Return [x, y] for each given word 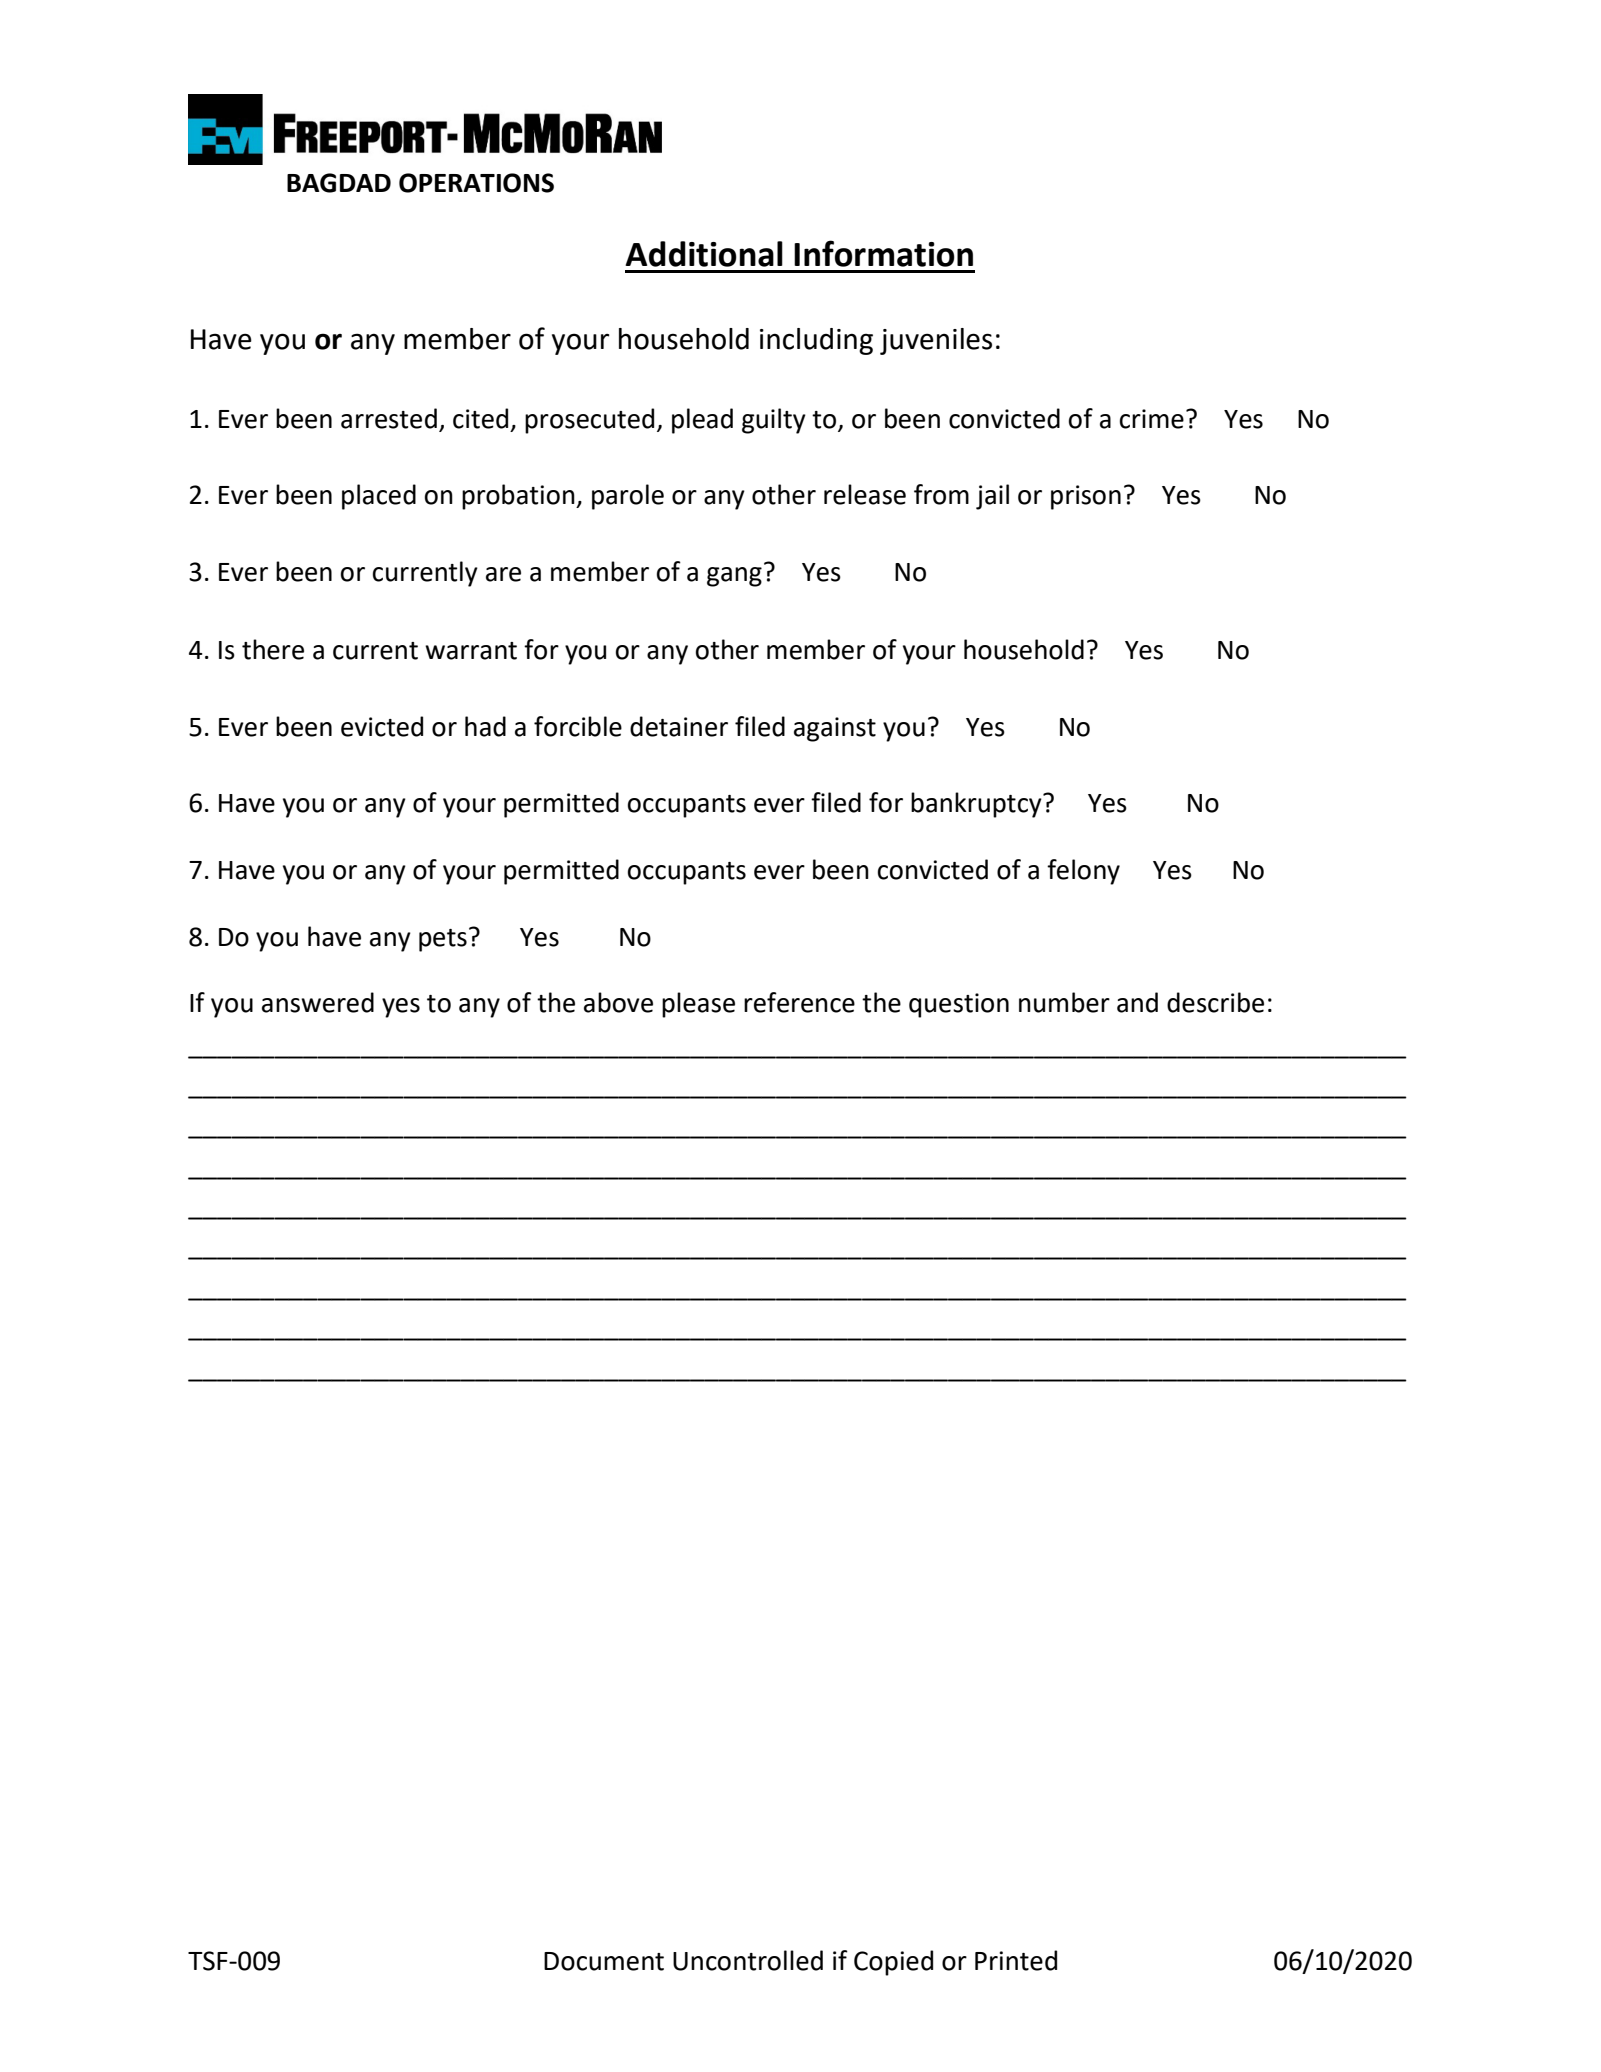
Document [604, 1961]
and [1137, 1002]
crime [1152, 419]
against [835, 729]
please [698, 1005]
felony [1083, 872]
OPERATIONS [476, 183]
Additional [704, 254]
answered [318, 1002]
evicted [382, 726]
